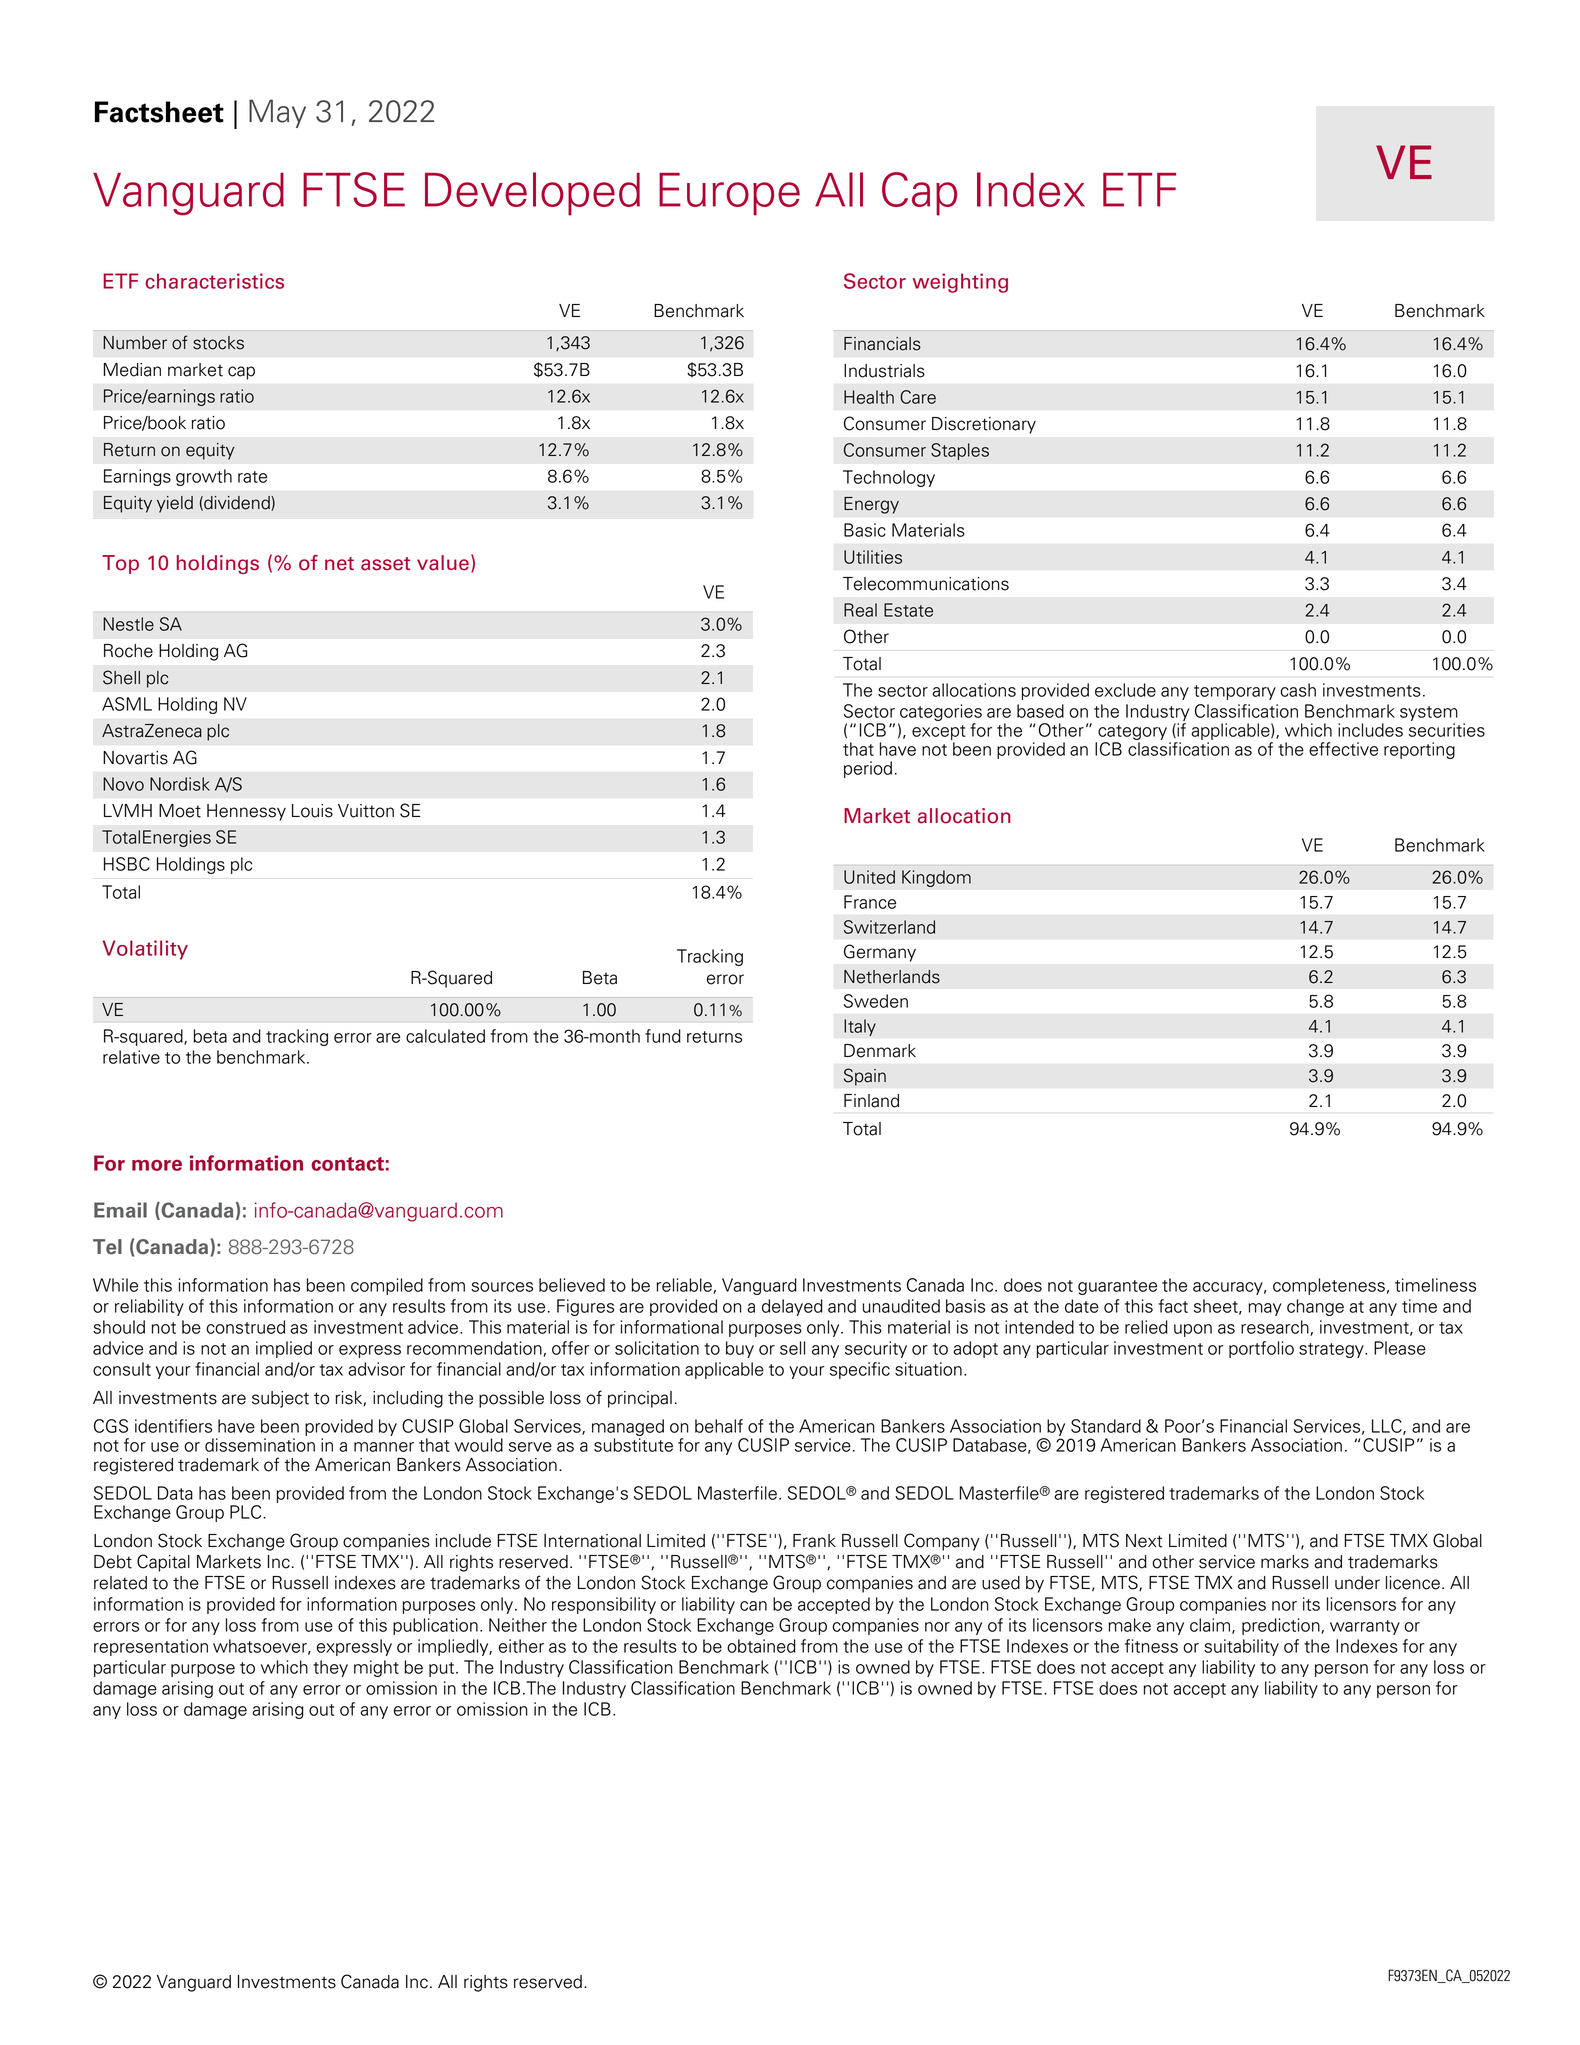 The height and width of the screenshot is (2045, 1580). What do you see at coordinates (330, 1668) in the screenshot?
I see `they` at bounding box center [330, 1668].
